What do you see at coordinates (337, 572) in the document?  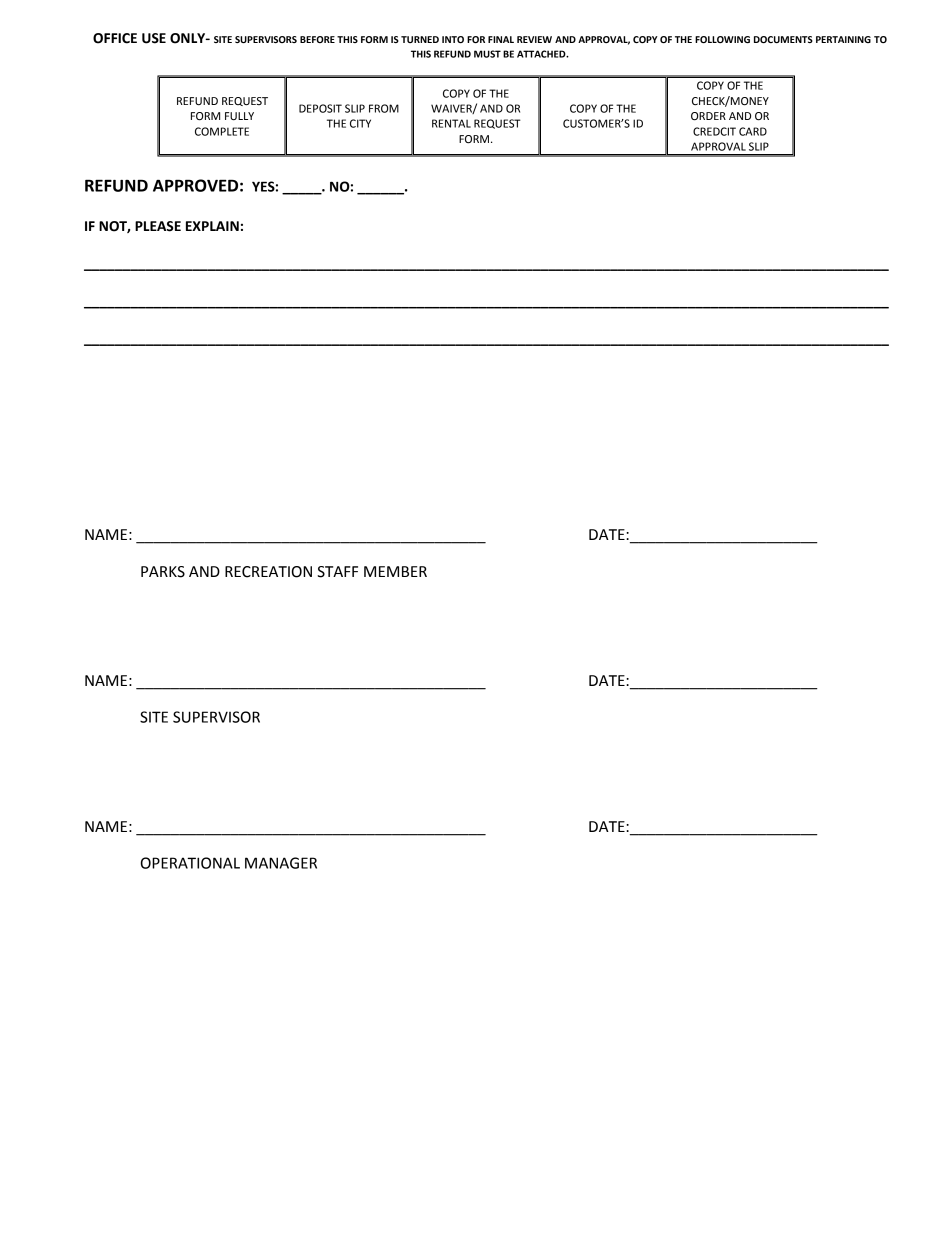 I see `STAFF` at bounding box center [337, 572].
